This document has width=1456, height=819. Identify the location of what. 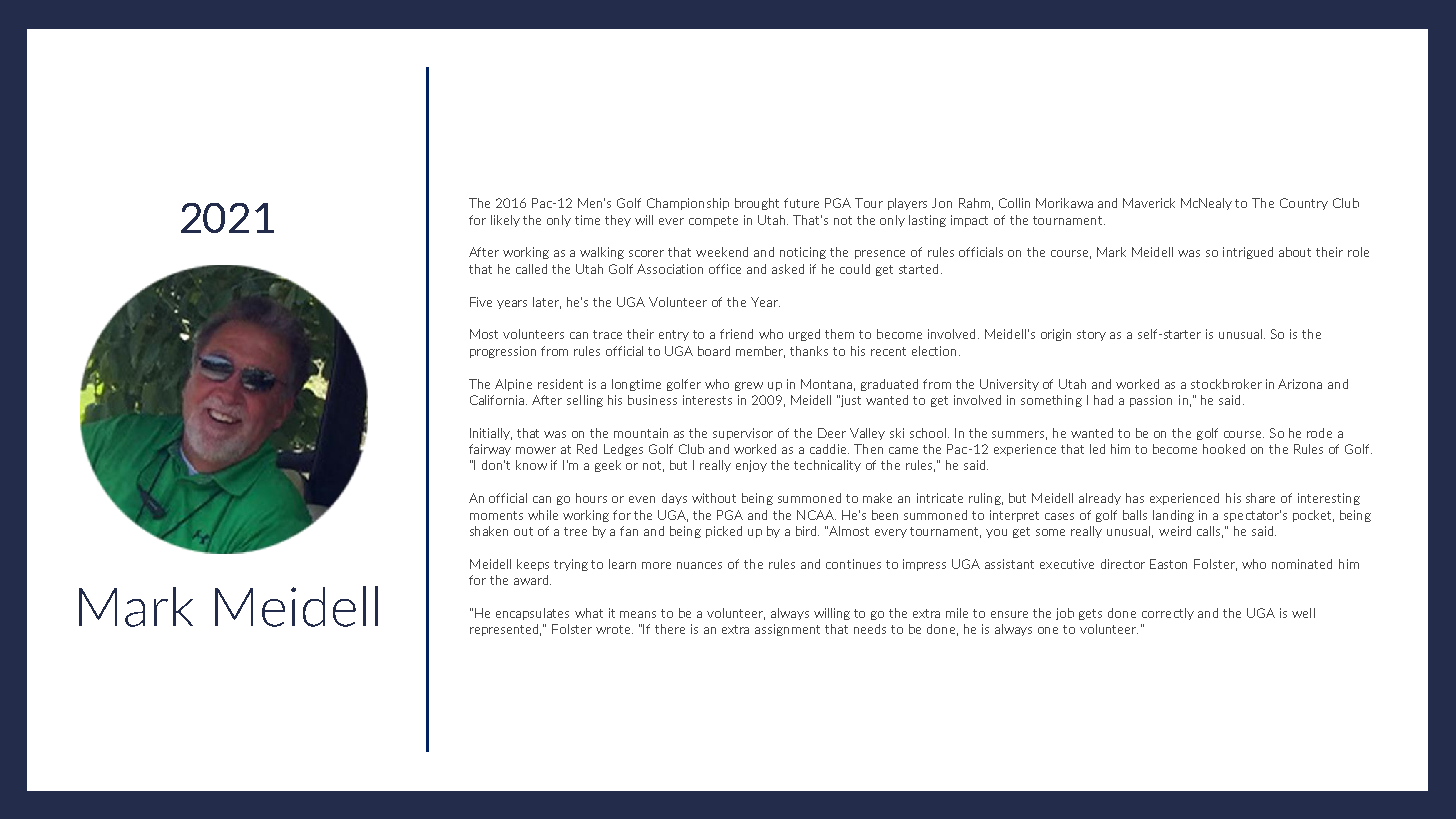
(589, 613).
